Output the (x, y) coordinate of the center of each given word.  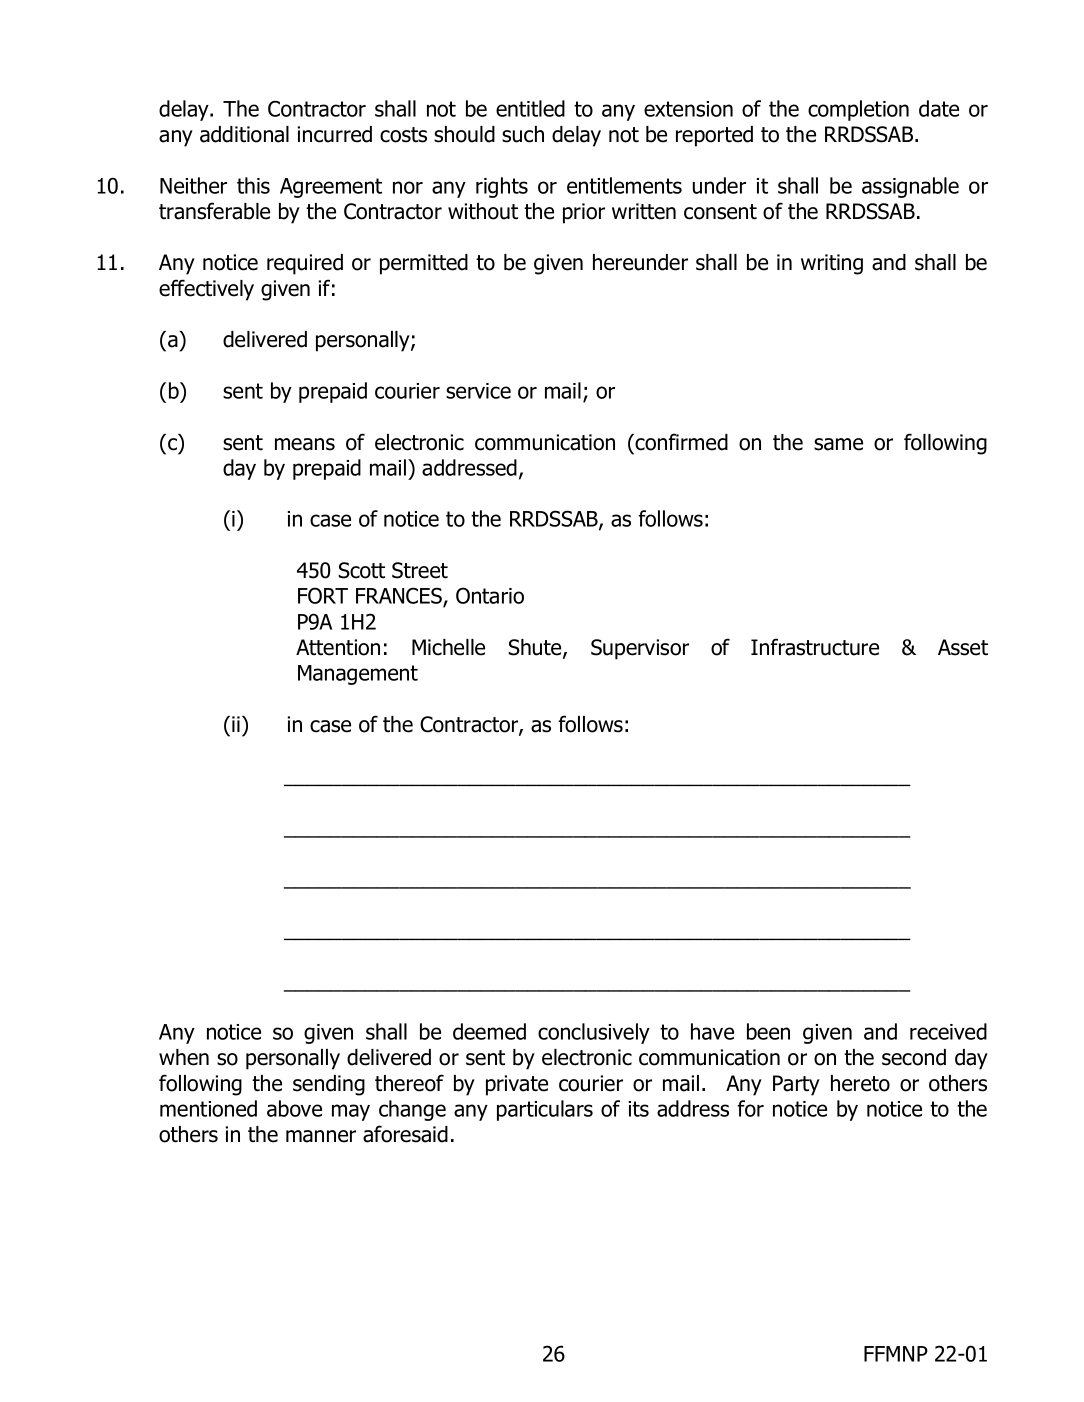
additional (244, 134)
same (838, 444)
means (305, 444)
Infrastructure (815, 647)
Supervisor (640, 649)
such (523, 134)
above (294, 1108)
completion (858, 110)
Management (358, 675)
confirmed (681, 442)
